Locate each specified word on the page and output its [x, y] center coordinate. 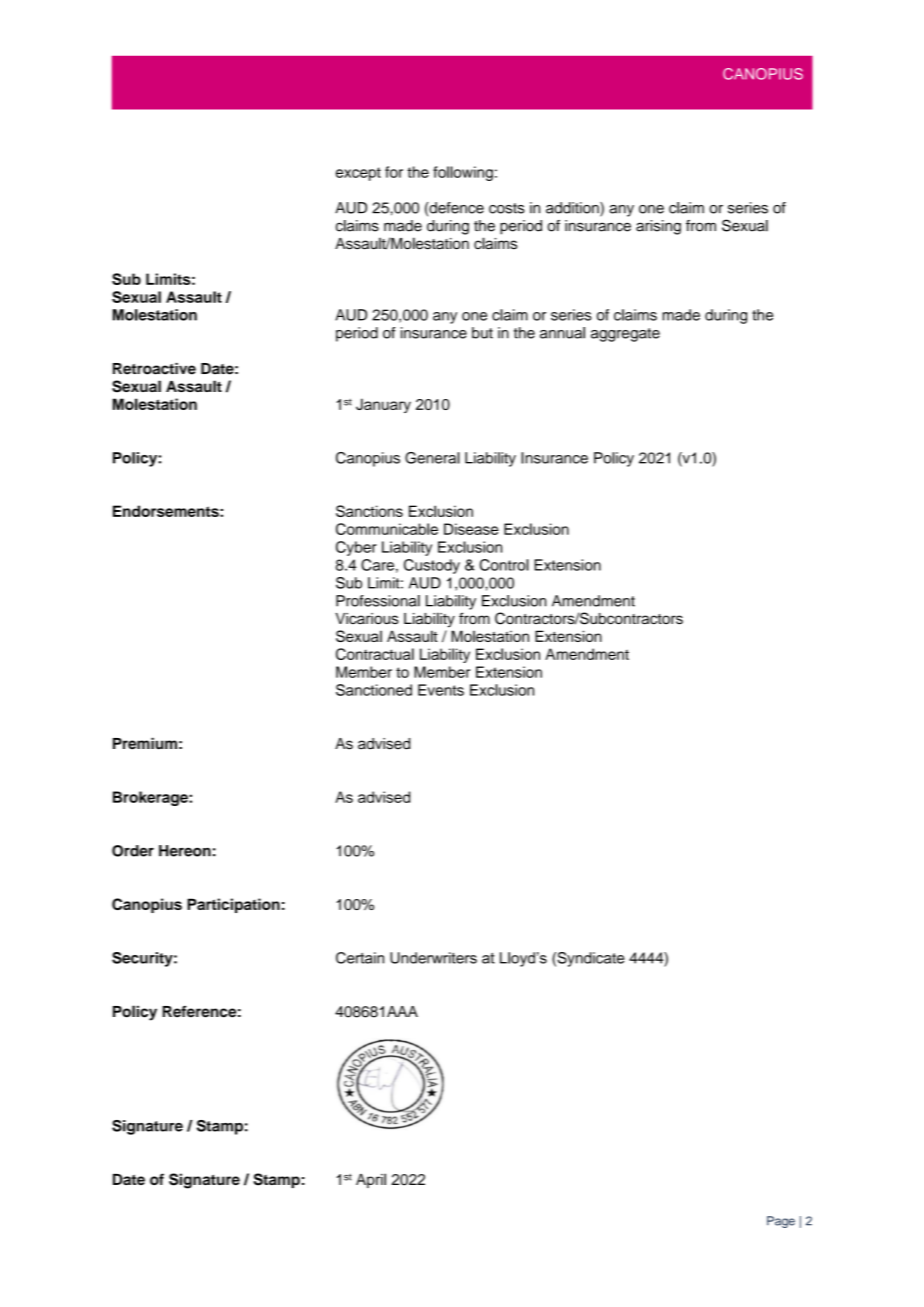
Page [781, 1222]
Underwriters [433, 958]
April [371, 1180]
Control [504, 565]
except [358, 174]
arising [658, 227]
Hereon [185, 851]
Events [441, 690]
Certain [360, 958]
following [463, 173]
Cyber [356, 548]
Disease [471, 529]
